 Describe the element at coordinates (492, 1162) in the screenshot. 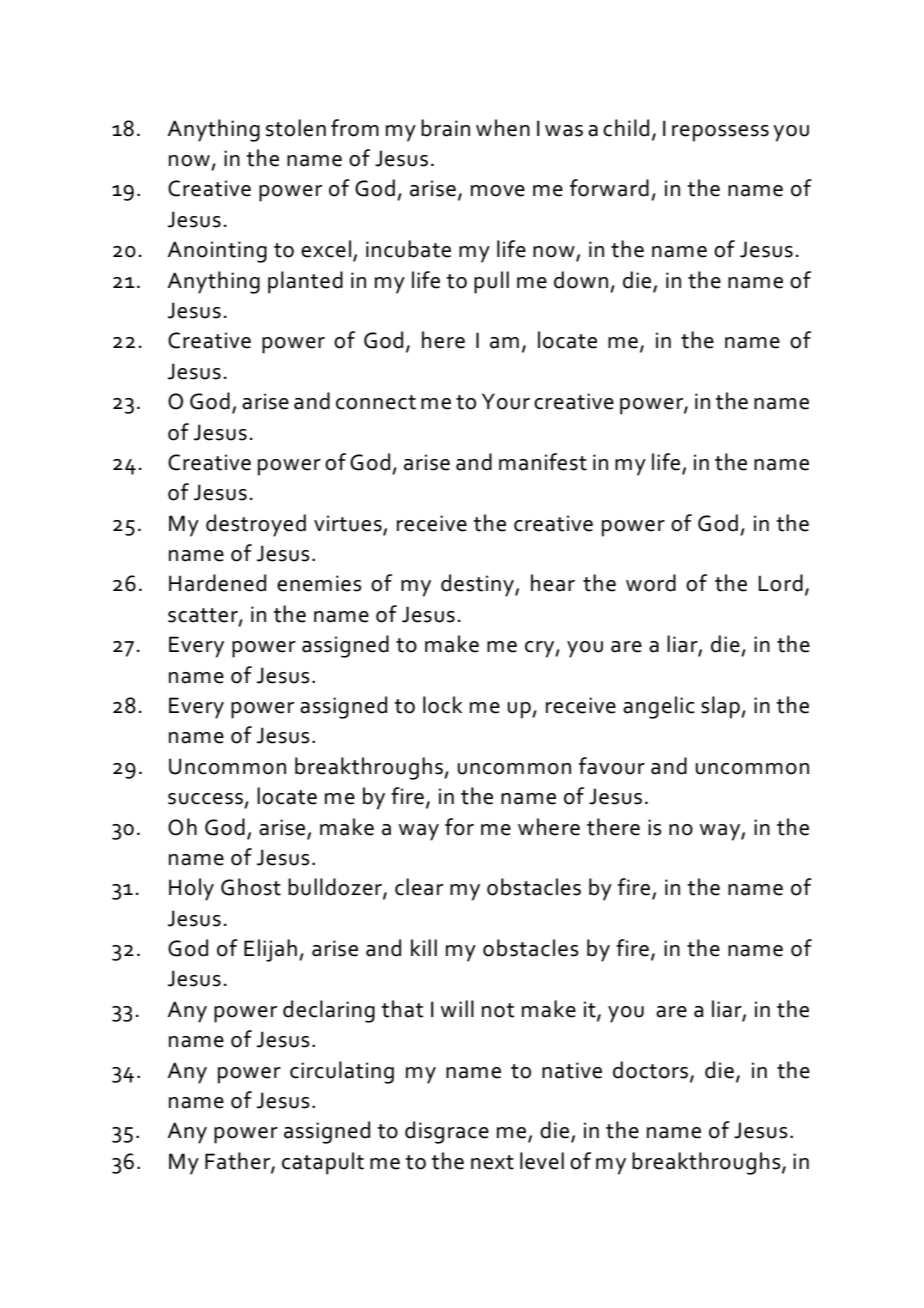

I see `next` at that location.
